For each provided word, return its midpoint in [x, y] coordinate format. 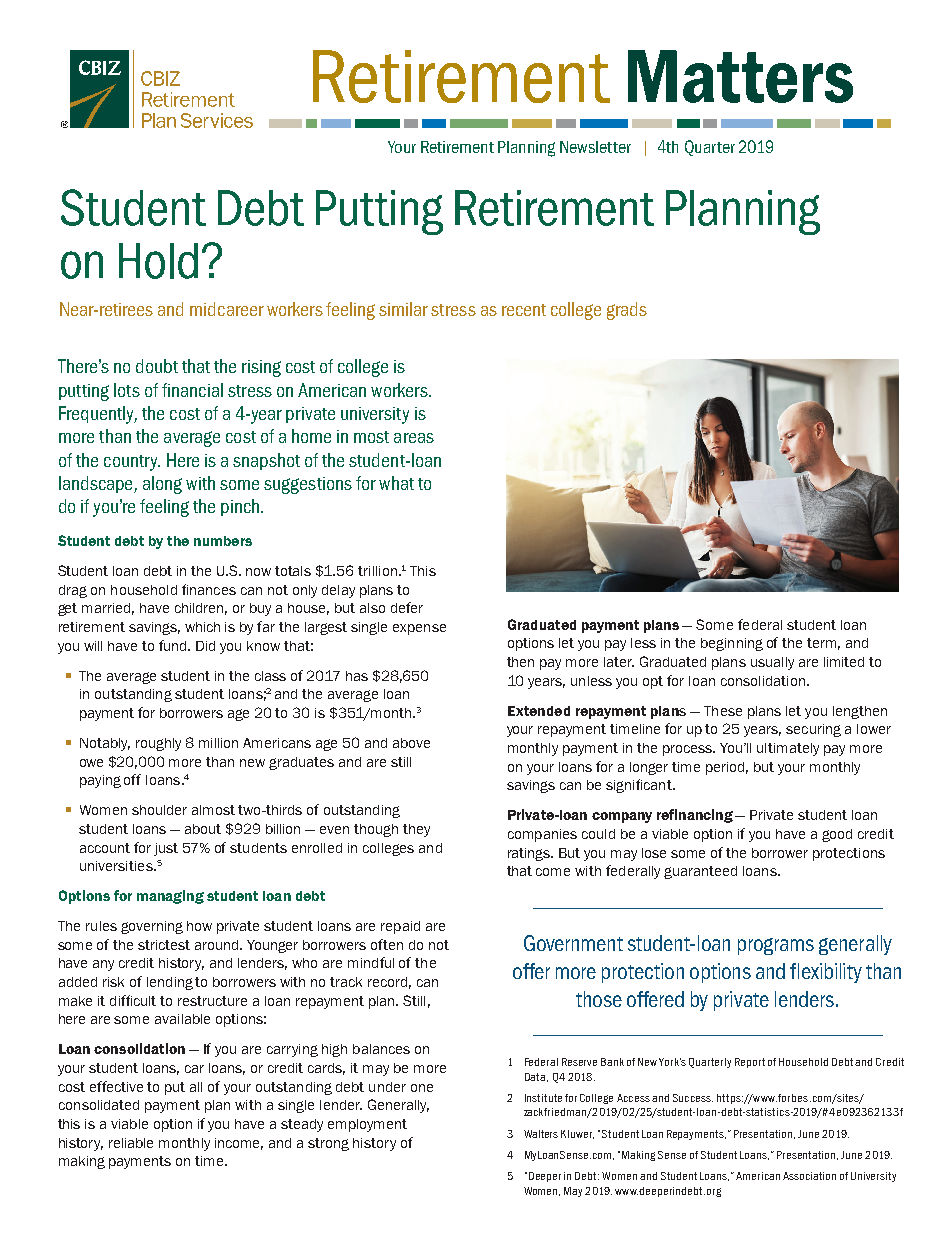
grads [627, 311]
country [132, 463]
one [422, 1088]
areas [414, 438]
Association [809, 1176]
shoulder [159, 810]
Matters [740, 76]
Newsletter [595, 147]
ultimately [788, 749]
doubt [157, 366]
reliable [131, 1143]
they [416, 830]
